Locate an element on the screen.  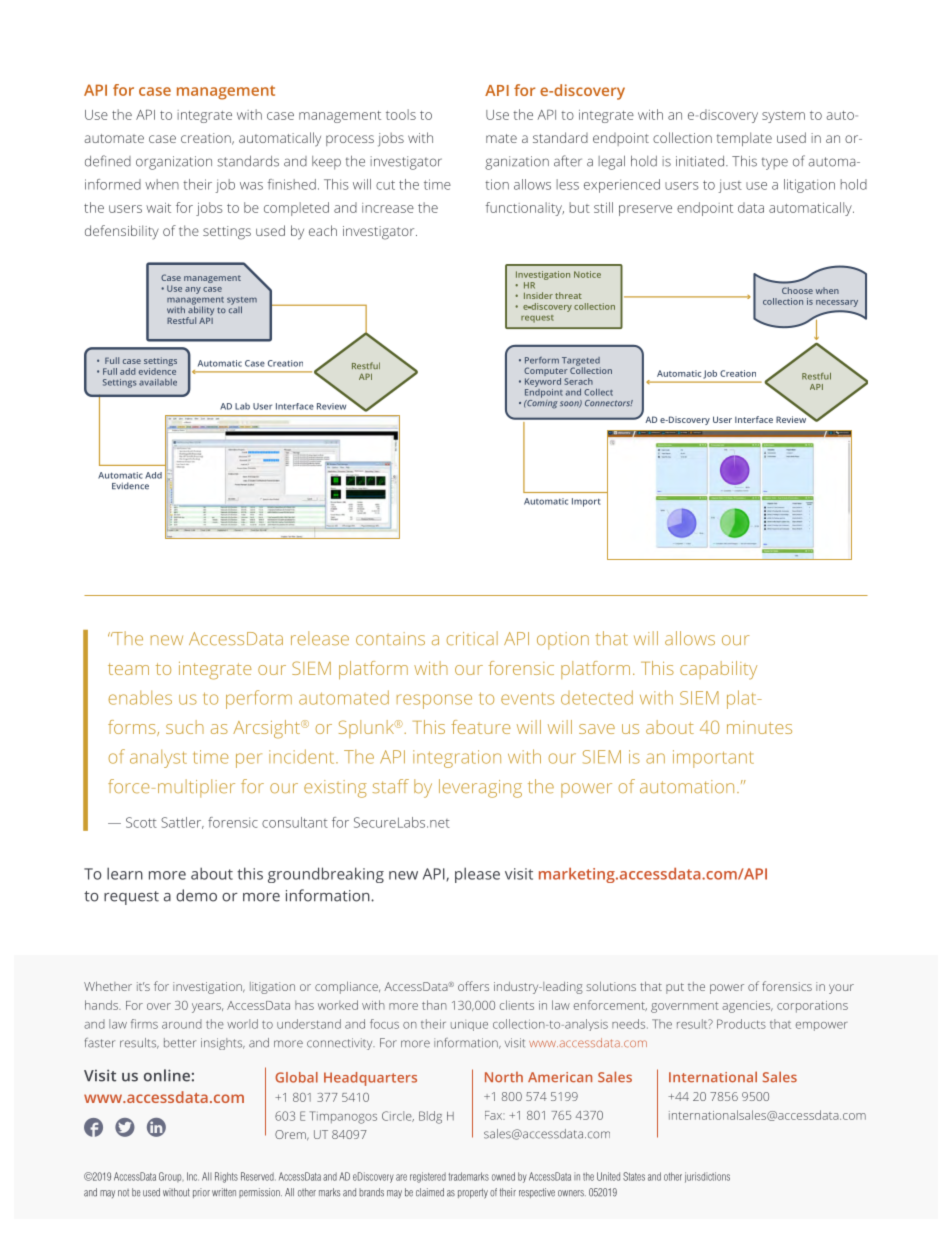
type is located at coordinates (775, 164).
